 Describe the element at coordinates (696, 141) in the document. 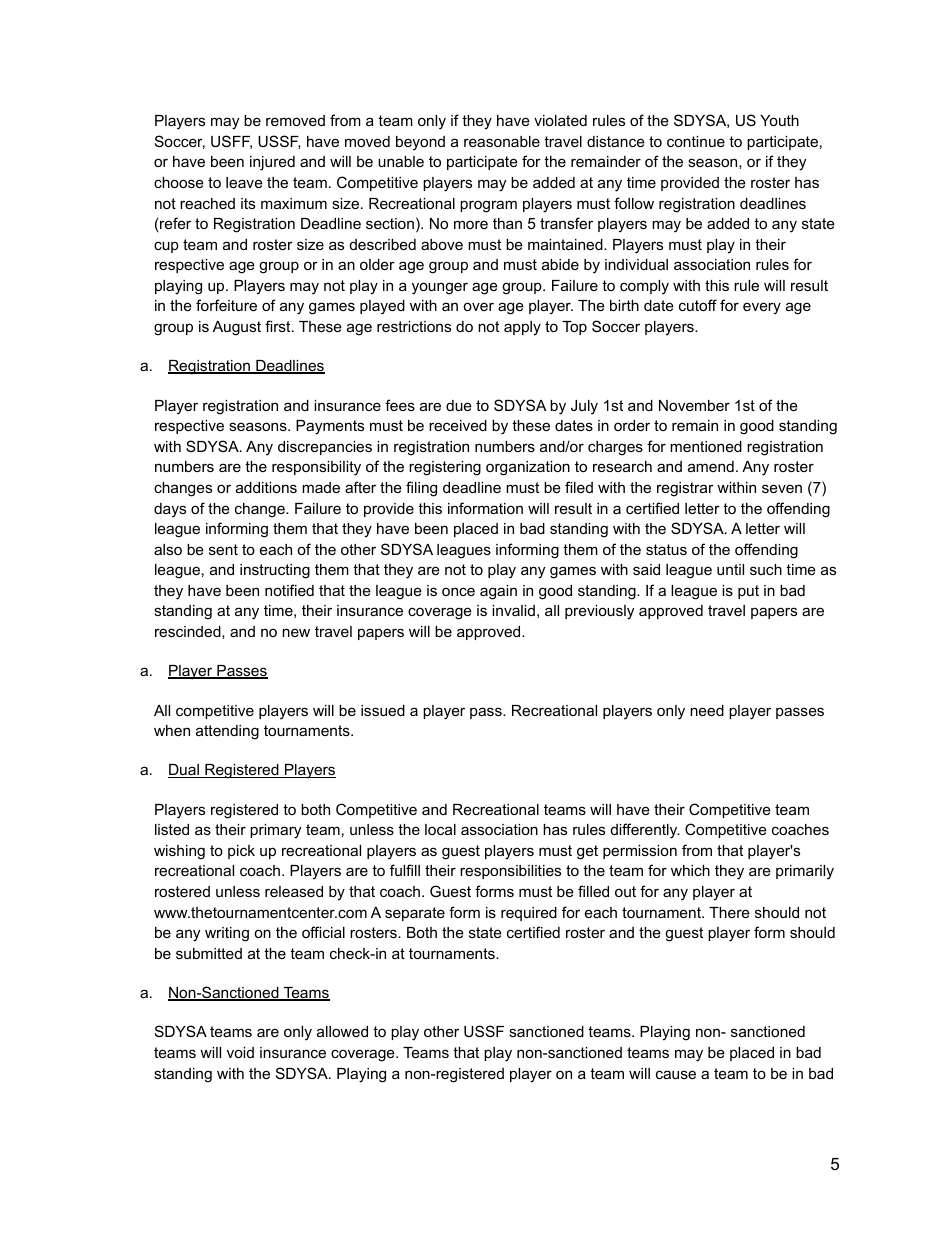

I see `continue` at that location.
